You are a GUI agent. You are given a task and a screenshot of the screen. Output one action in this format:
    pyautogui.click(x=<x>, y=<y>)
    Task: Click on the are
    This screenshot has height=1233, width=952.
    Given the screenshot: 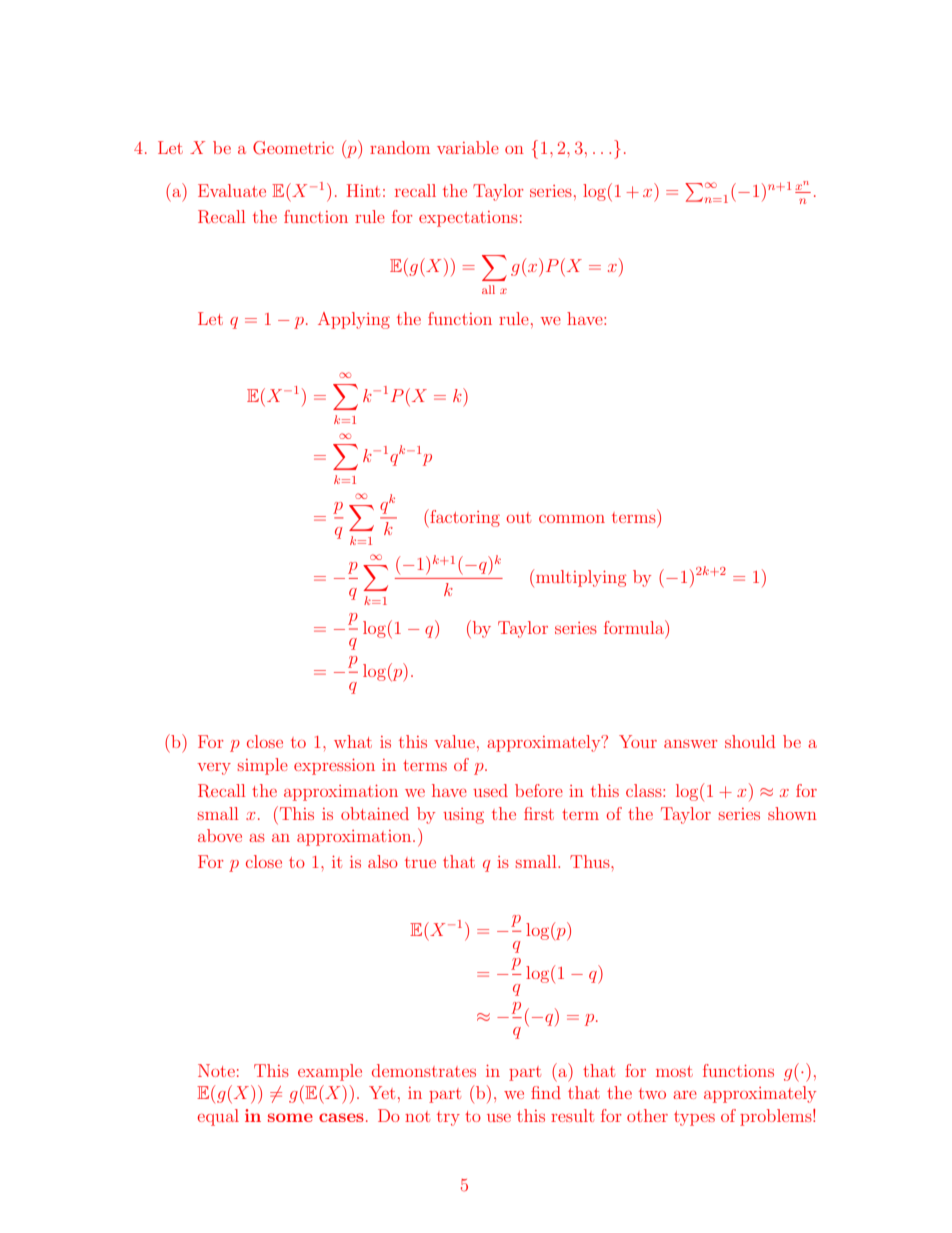 What is the action you would take?
    pyautogui.click(x=685, y=1095)
